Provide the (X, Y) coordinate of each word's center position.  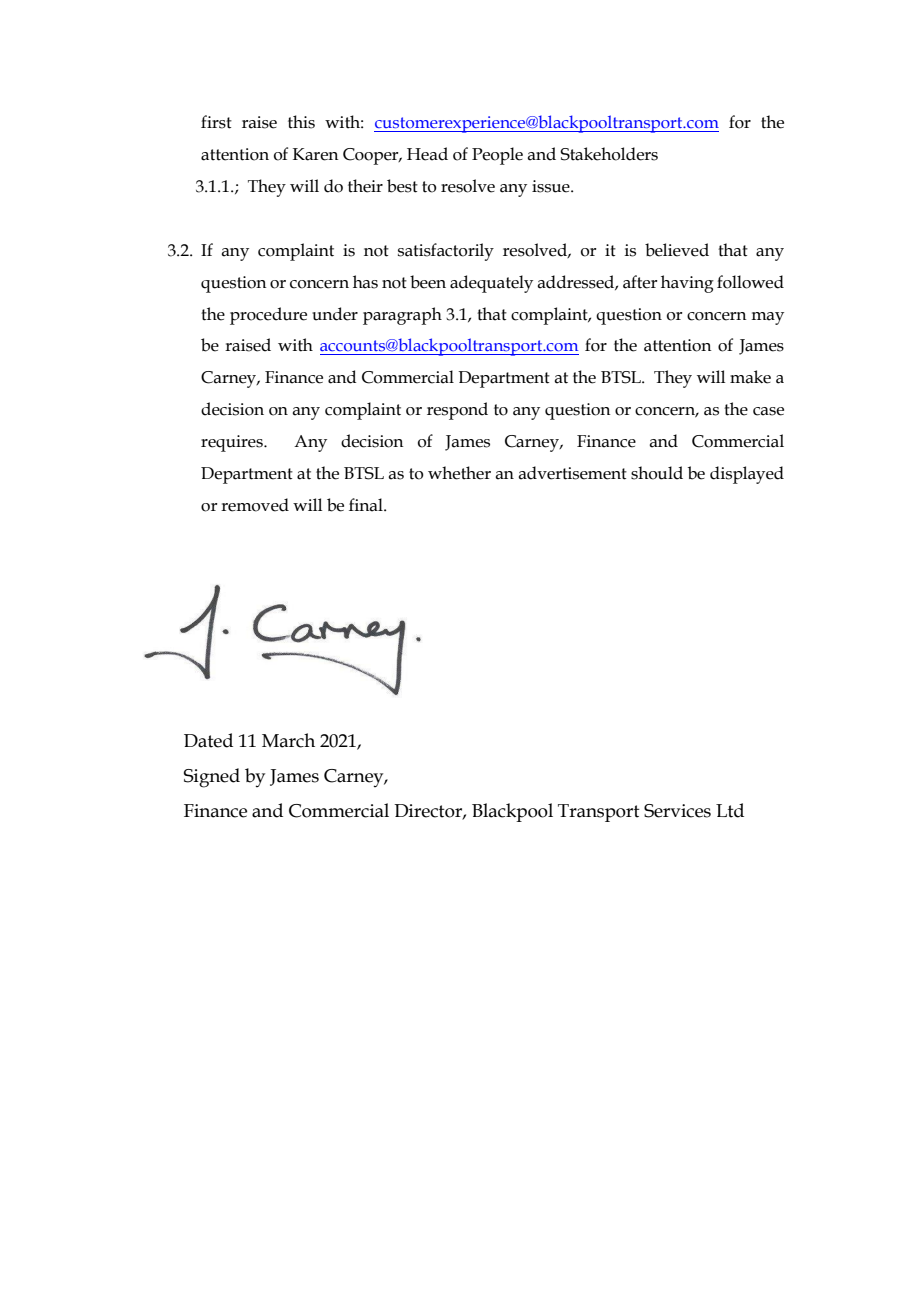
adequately (491, 284)
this (301, 122)
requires (233, 443)
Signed (212, 778)
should (657, 473)
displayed (747, 475)
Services (677, 811)
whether (459, 473)
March (288, 740)
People (497, 156)
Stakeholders (609, 154)
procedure (268, 316)
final (367, 505)
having (687, 284)
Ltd (730, 810)
